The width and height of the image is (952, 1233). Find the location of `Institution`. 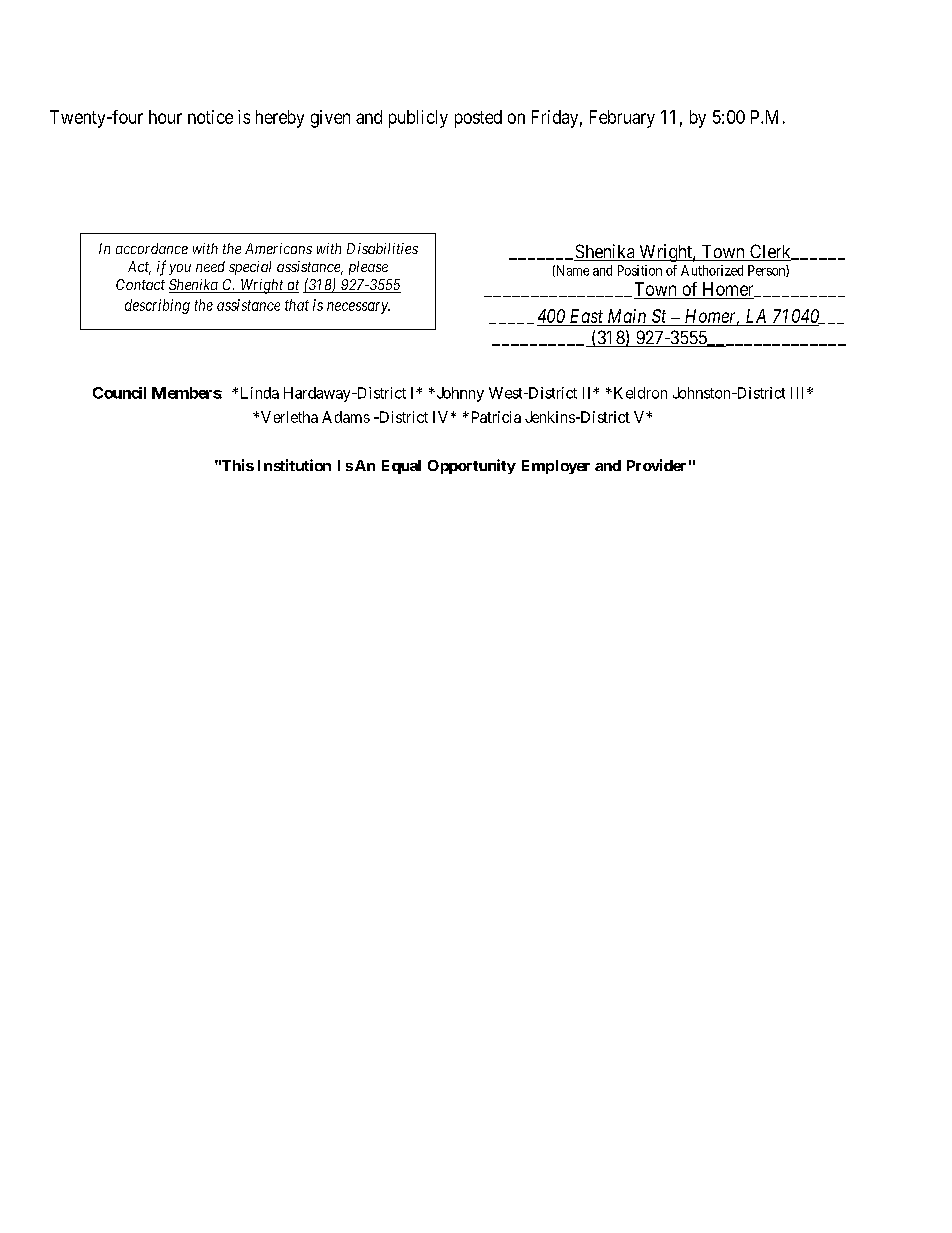

Institution is located at coordinates (294, 465).
